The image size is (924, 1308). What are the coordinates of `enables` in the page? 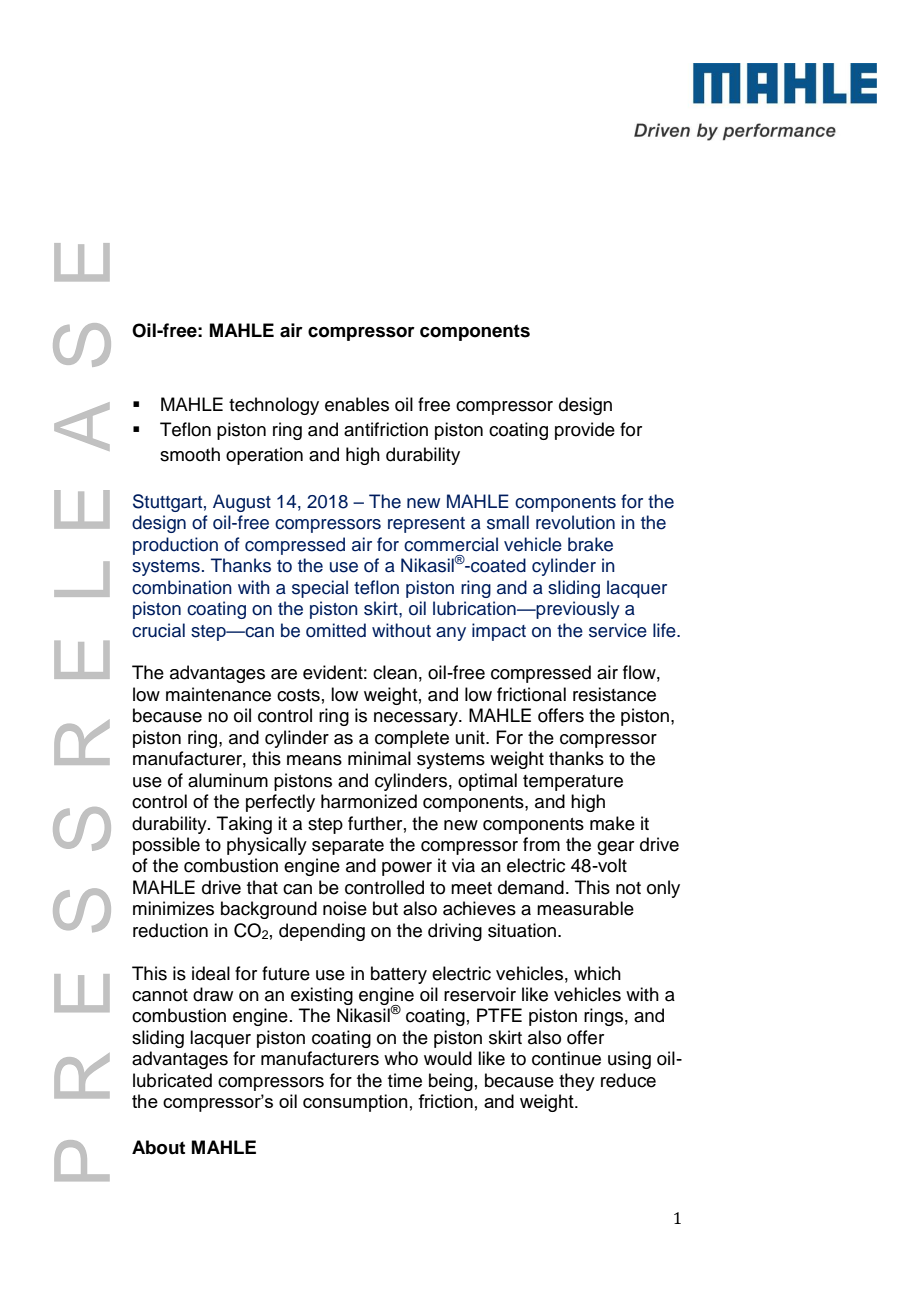 It's located at (357, 404).
